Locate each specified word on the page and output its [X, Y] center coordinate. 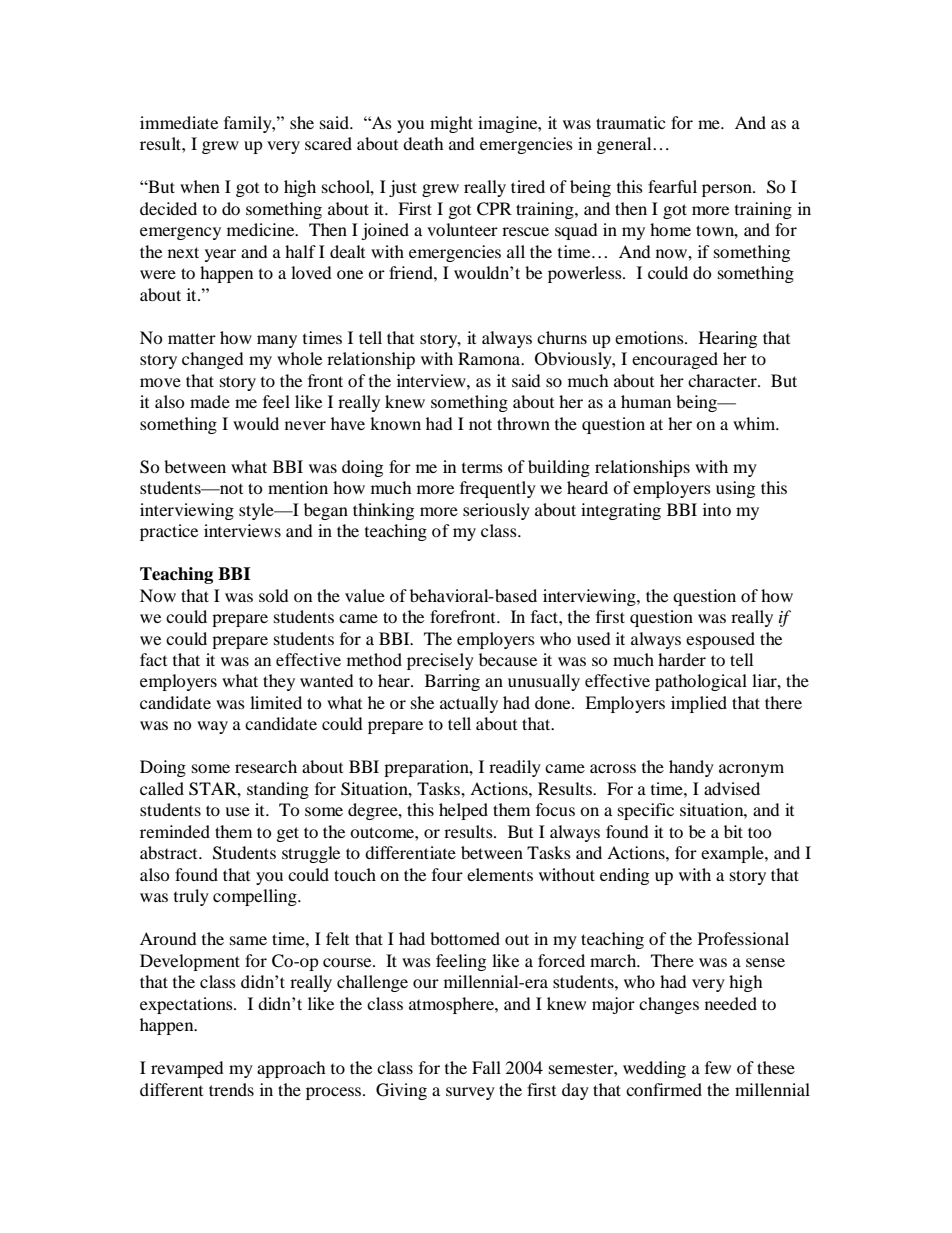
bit [733, 831]
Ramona [490, 358]
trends [231, 1089]
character [723, 380]
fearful [672, 186]
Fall [486, 1067]
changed [213, 360]
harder [682, 659]
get [288, 834]
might [451, 124]
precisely [440, 661]
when [200, 186]
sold [274, 595]
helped [463, 811]
